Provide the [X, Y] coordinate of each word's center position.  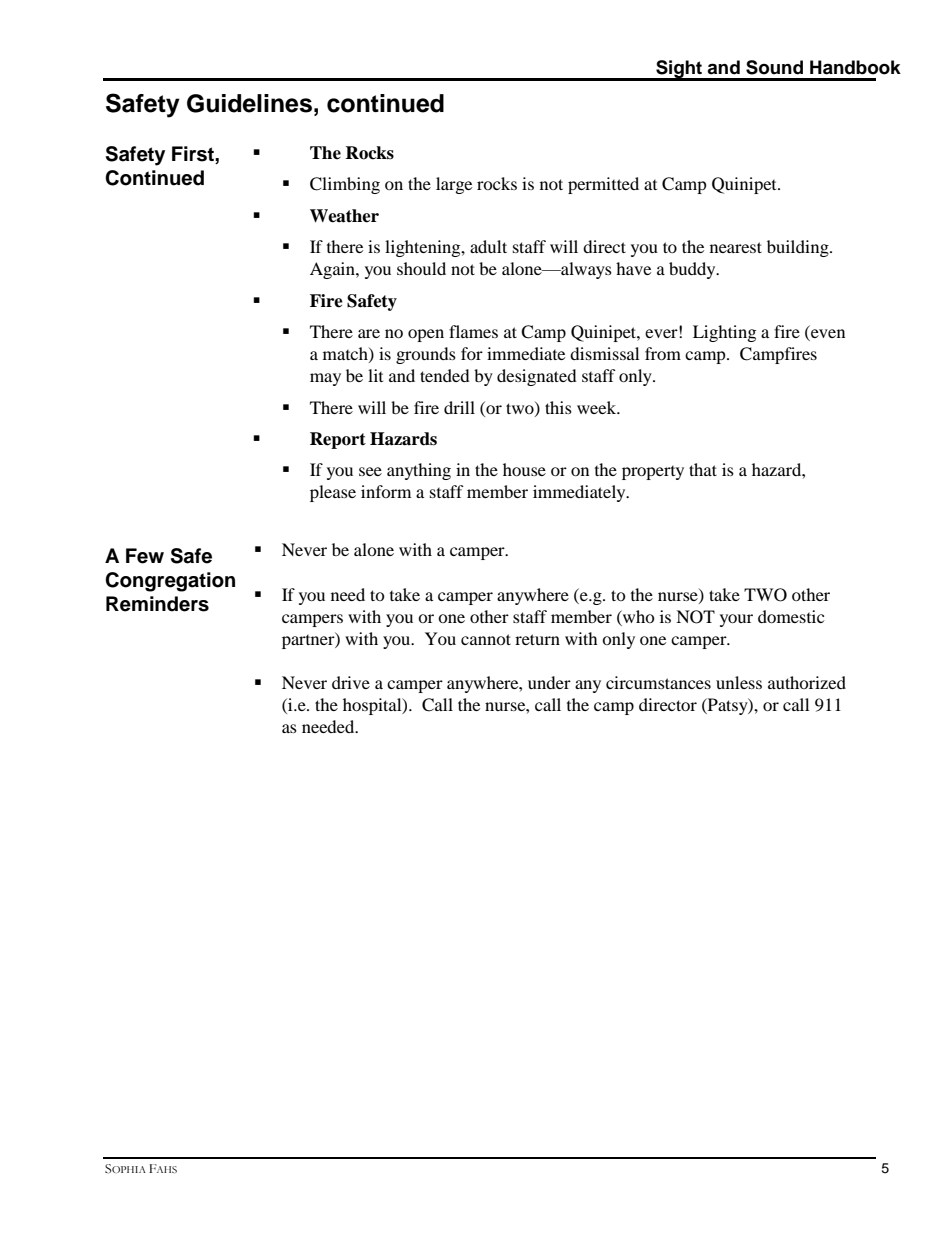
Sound [774, 67]
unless [739, 682]
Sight [679, 70]
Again [333, 270]
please [333, 493]
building [799, 248]
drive [351, 682]
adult [488, 246]
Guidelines [249, 103]
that [703, 469]
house [524, 469]
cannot [486, 639]
